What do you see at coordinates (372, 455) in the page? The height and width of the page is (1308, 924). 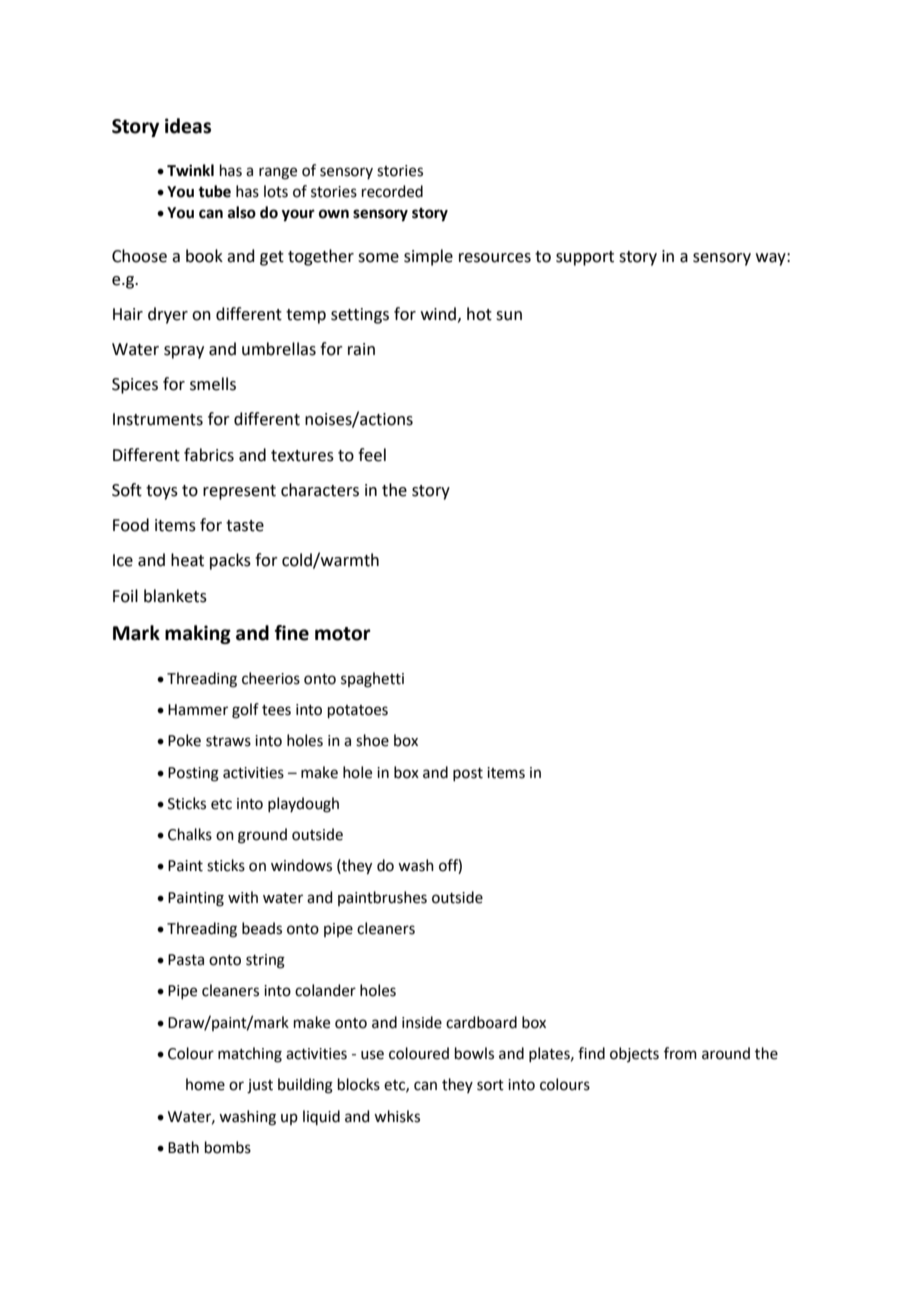 I see `feel` at bounding box center [372, 455].
